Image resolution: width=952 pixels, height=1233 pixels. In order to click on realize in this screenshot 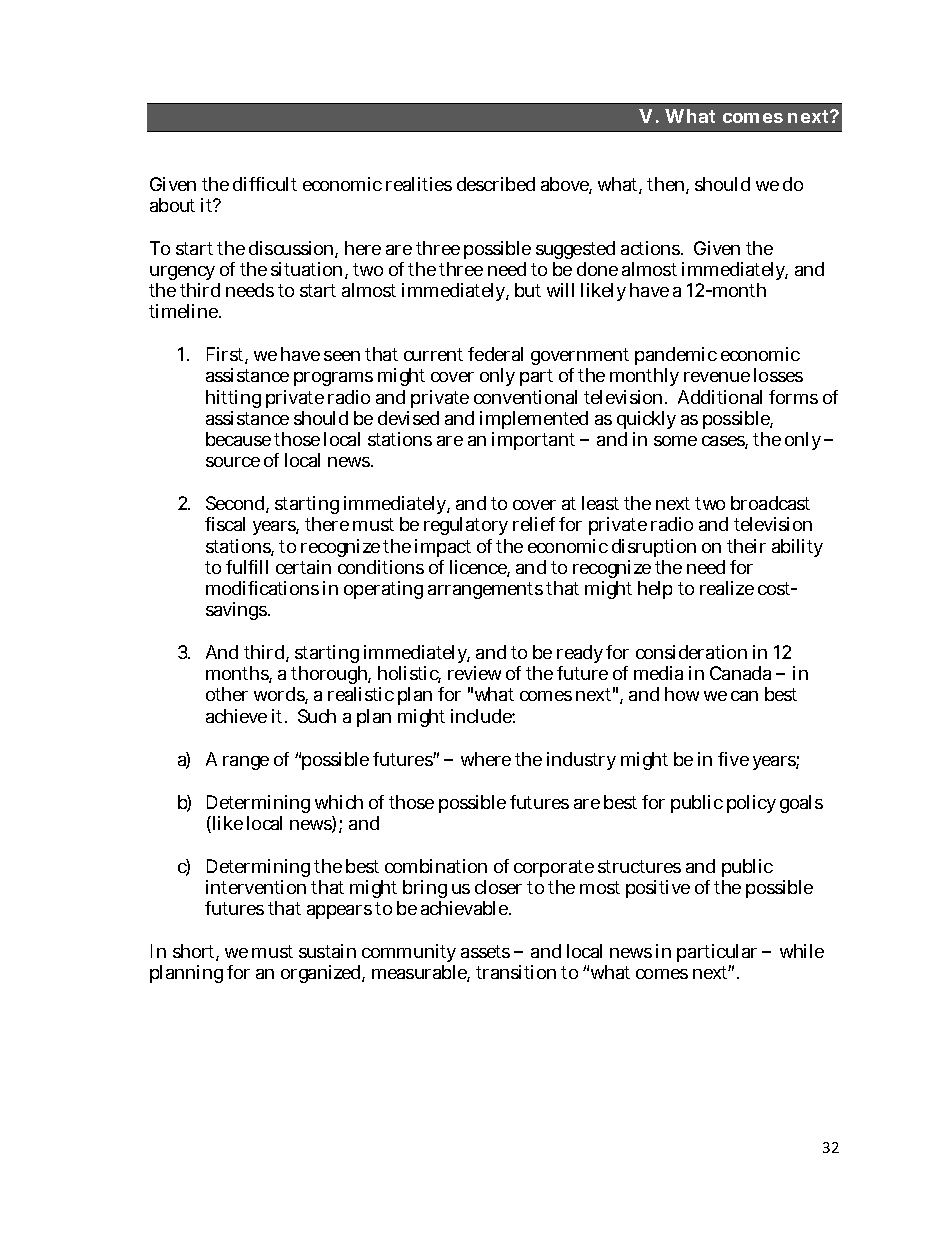, I will do `click(727, 588)`.
